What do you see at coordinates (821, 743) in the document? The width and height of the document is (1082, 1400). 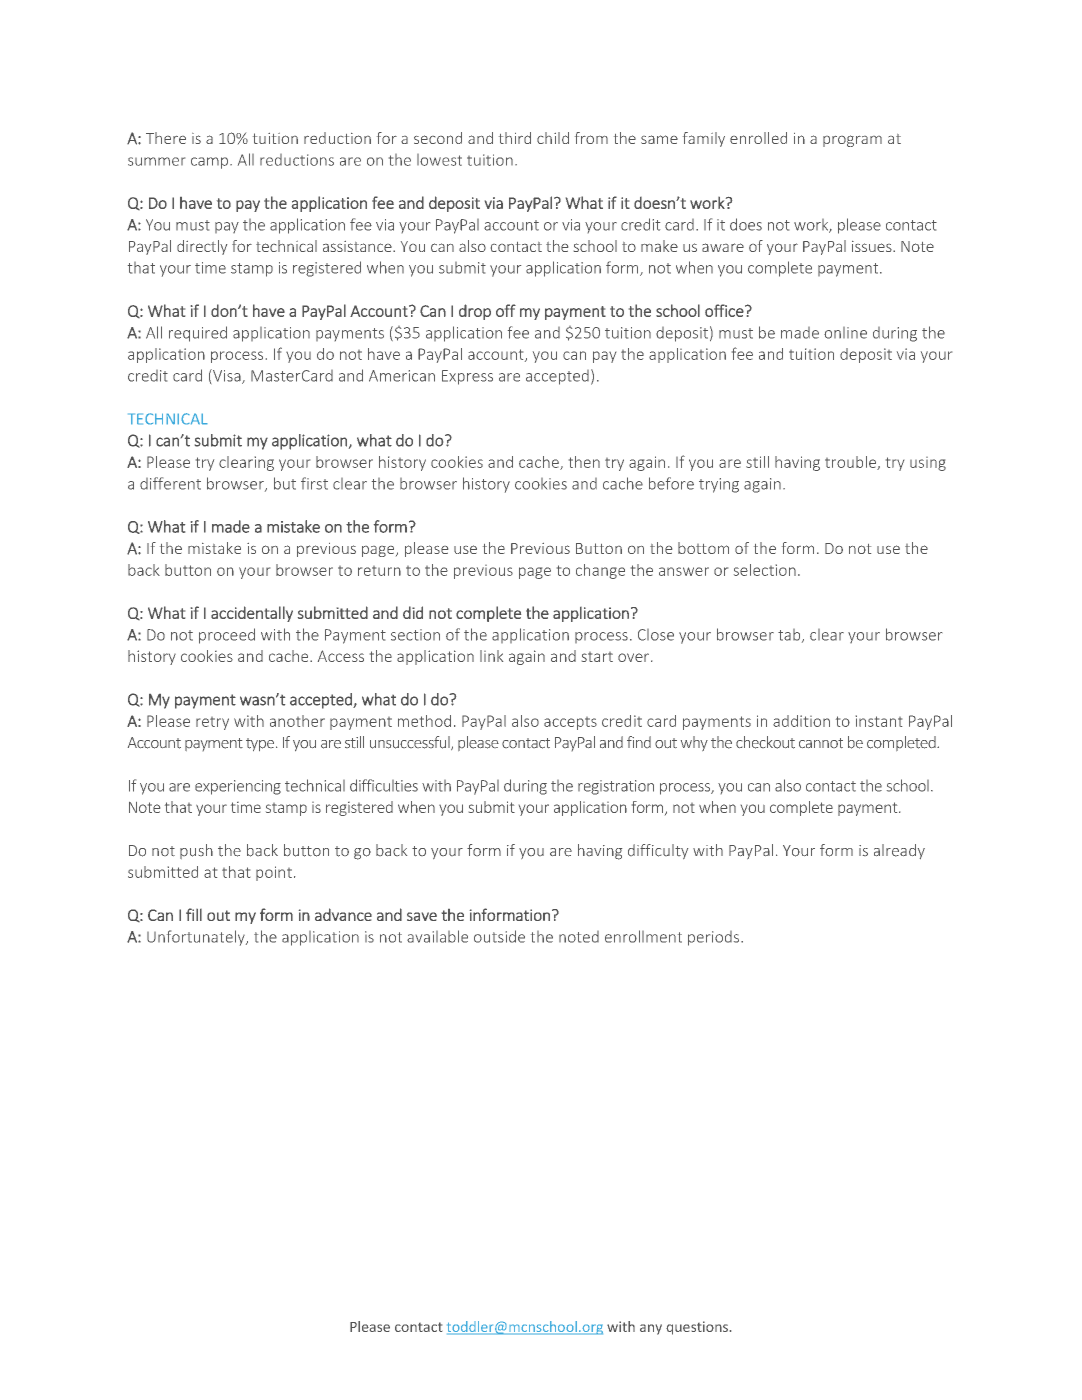 I see `cannot` at bounding box center [821, 743].
